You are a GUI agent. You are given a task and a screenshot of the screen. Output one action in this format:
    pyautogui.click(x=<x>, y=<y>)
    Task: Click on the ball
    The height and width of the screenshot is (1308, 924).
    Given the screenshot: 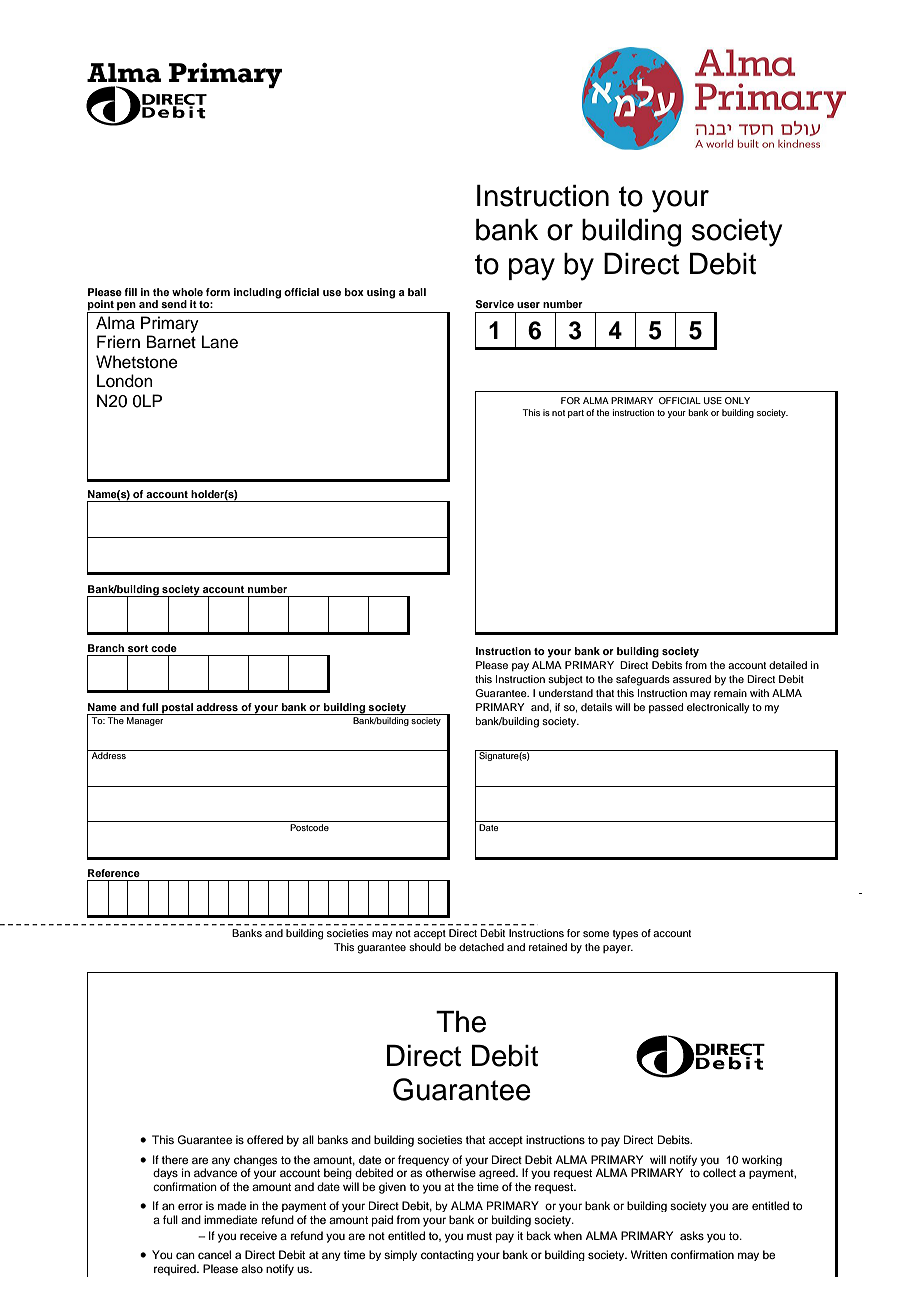 What is the action you would take?
    pyautogui.click(x=417, y=292)
